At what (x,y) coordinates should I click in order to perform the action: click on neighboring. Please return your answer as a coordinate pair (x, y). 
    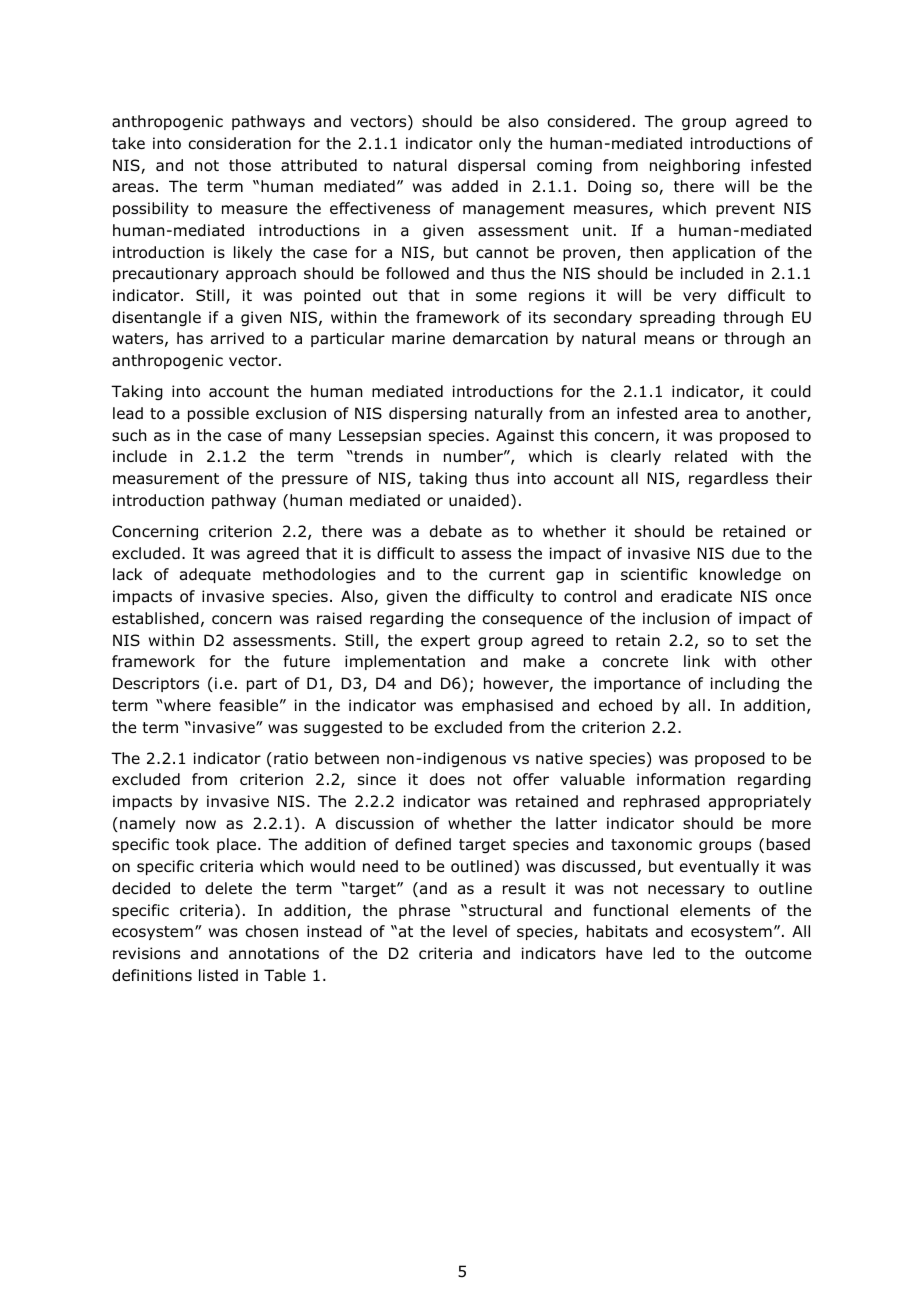
    Looking at the image, I should click on (695, 166).
